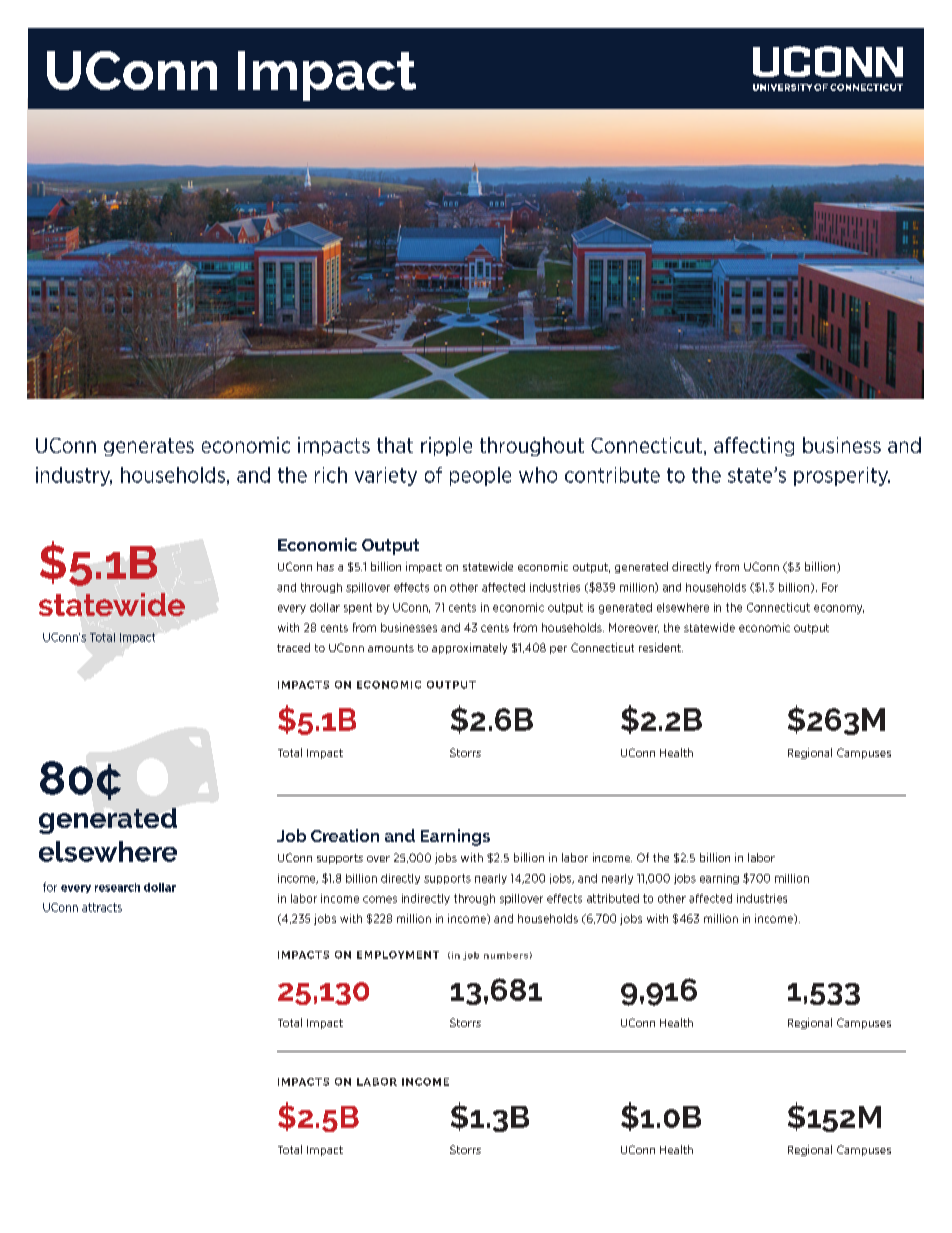 This screenshot has width=952, height=1233. Describe the element at coordinates (613, 898) in the screenshot. I see `attributed` at that location.
